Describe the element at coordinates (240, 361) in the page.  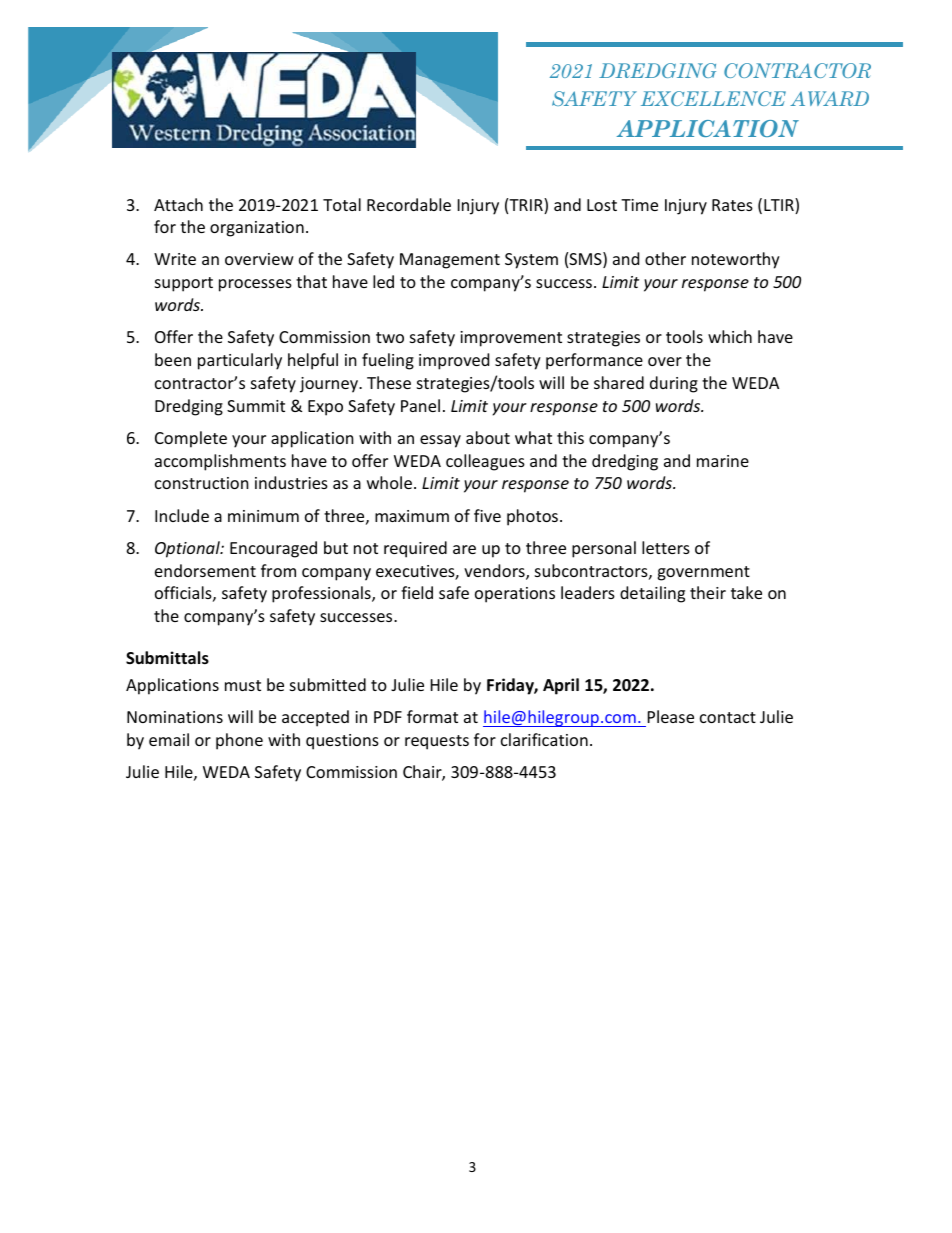
I see `particularly` at that location.
